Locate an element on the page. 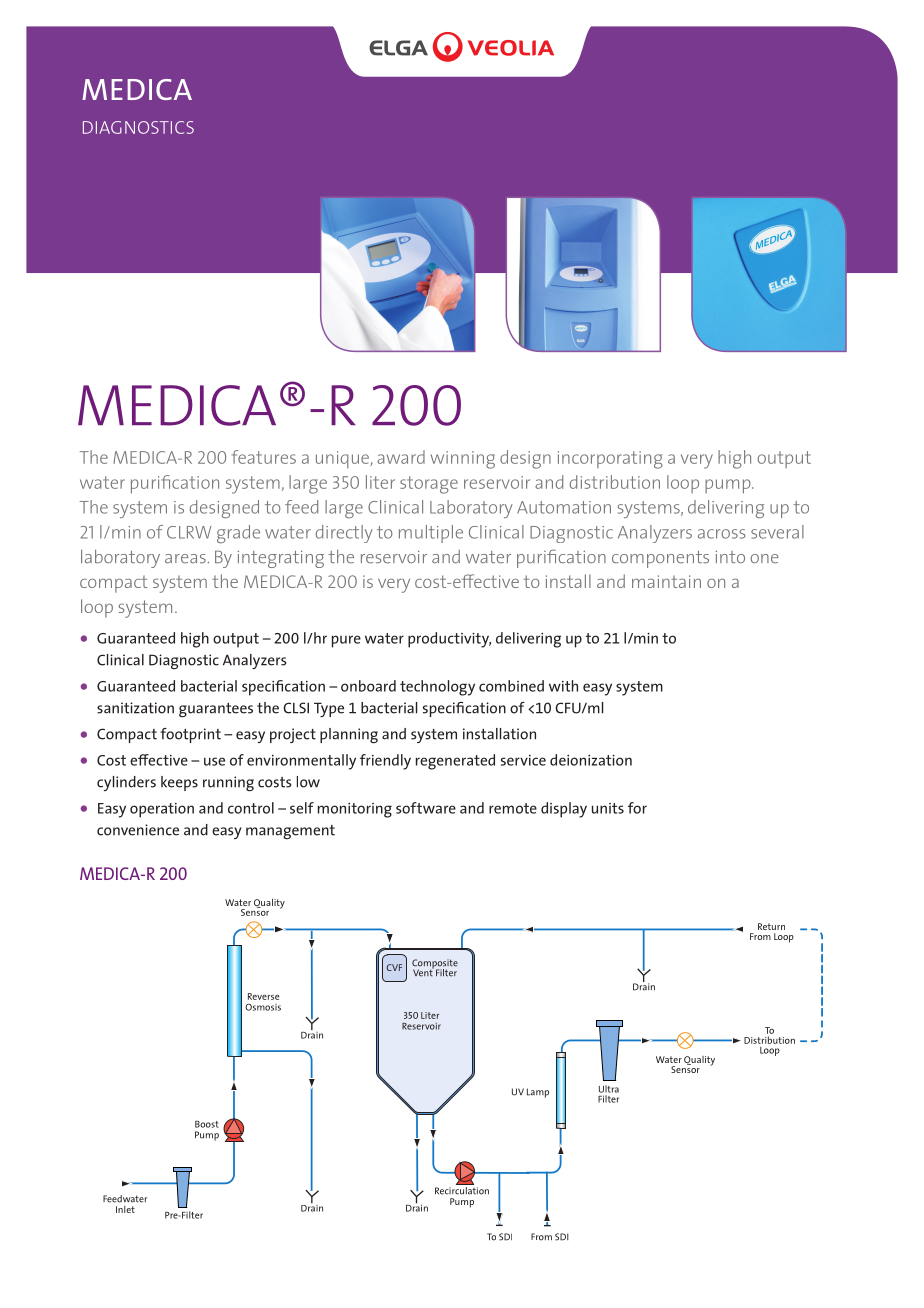 Image resolution: width=924 pixels, height=1308 pixels. Composite is located at coordinates (435, 965).
